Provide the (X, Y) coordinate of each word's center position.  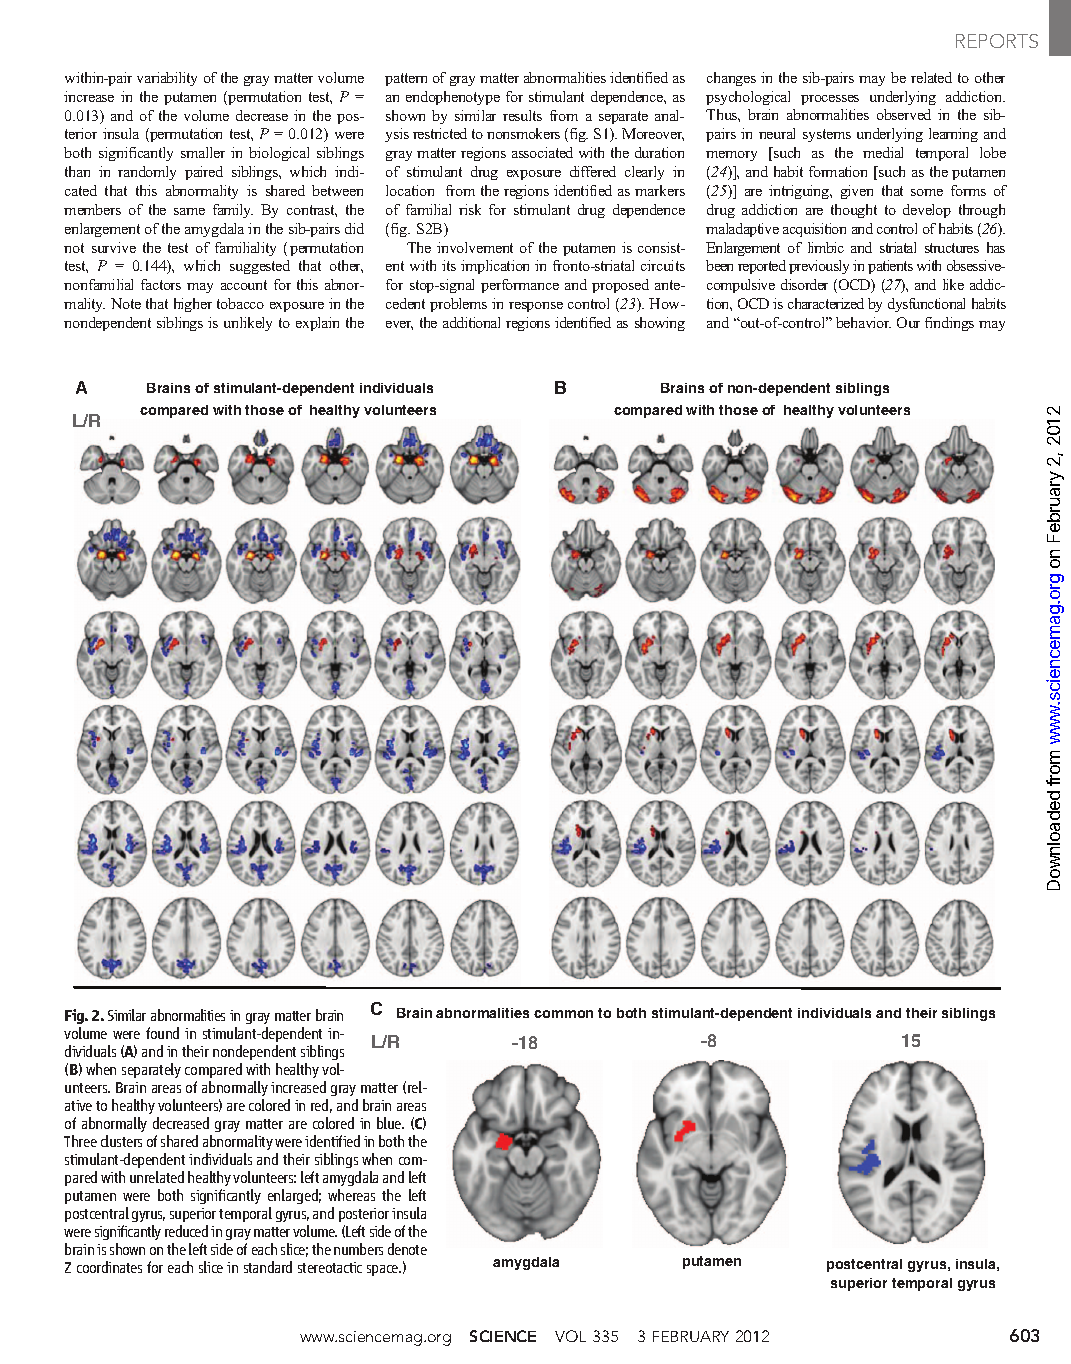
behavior (863, 322)
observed (904, 114)
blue (390, 1123)
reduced (186, 1231)
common (563, 1014)
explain (317, 324)
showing (660, 324)
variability (167, 79)
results (522, 115)
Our (908, 322)
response (536, 307)
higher (193, 305)
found (162, 1033)
